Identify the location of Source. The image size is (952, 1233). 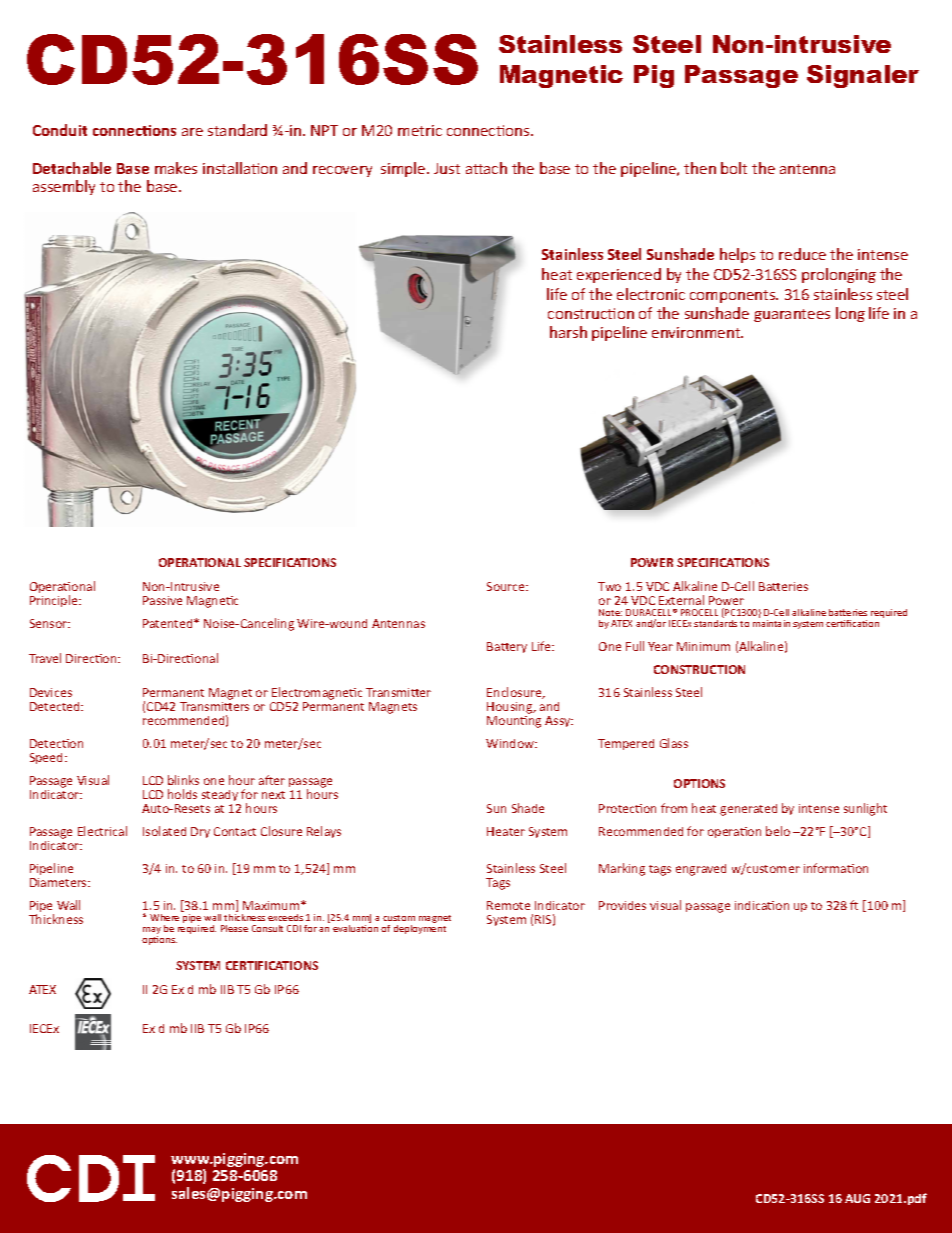
(507, 586).
